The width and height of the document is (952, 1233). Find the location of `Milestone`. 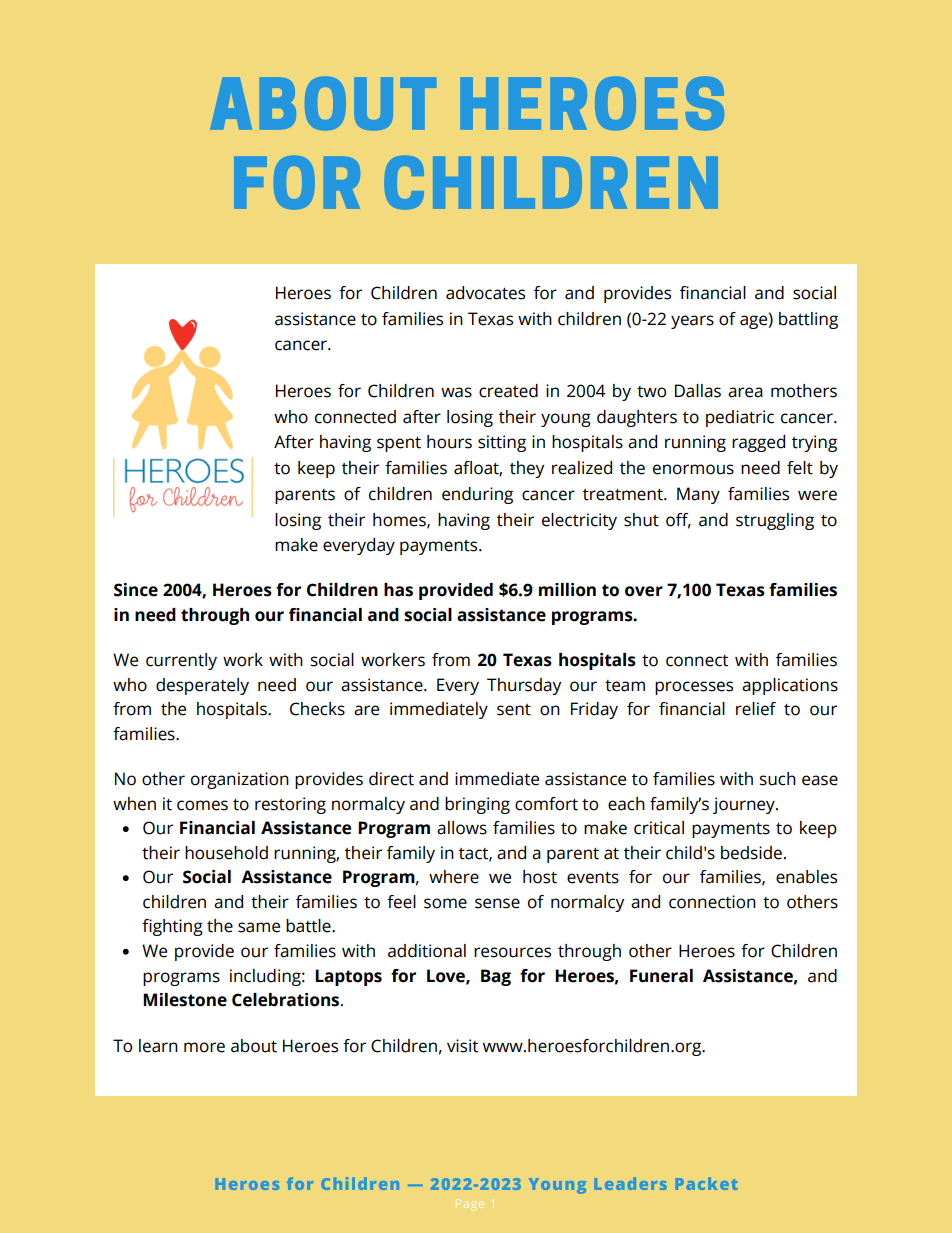

Milestone is located at coordinates (185, 1000).
